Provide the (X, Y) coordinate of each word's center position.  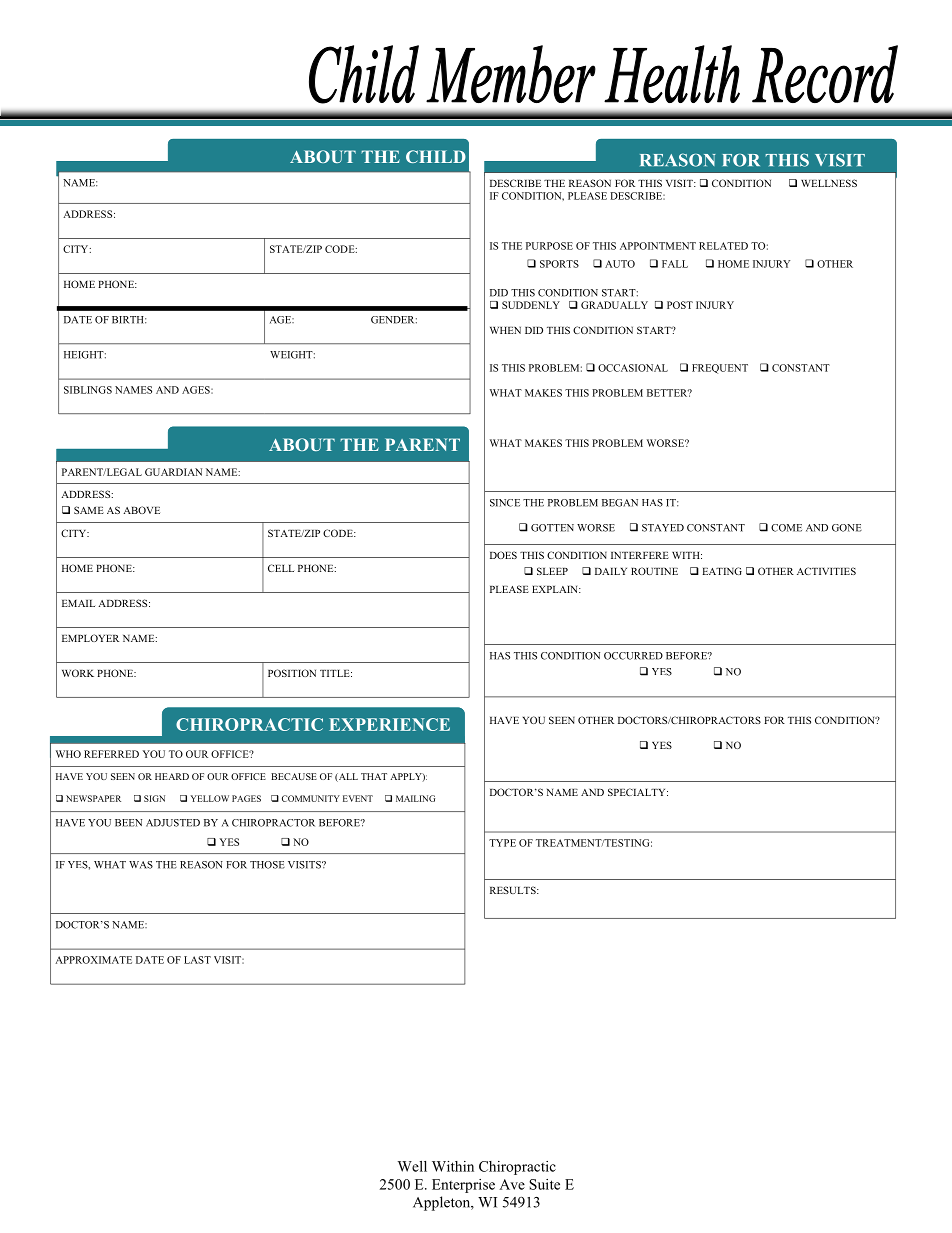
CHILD (436, 156)
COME (786, 528)
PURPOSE (549, 246)
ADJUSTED (173, 823)
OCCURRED (633, 656)
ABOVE (141, 510)
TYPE (502, 843)
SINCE (505, 503)
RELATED (723, 246)
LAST (197, 960)
